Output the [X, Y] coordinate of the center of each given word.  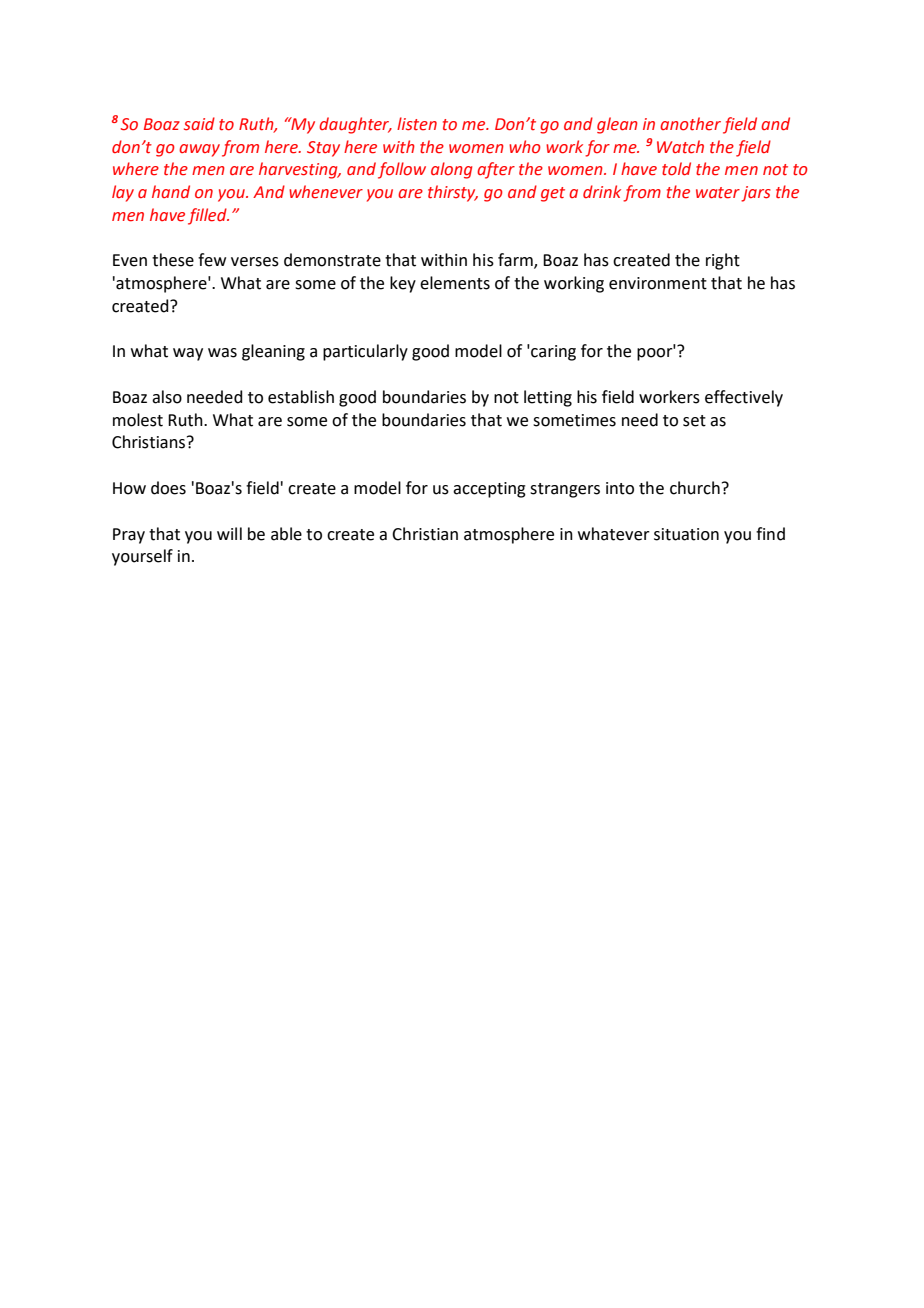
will [229, 533]
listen [417, 124]
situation [686, 534]
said [199, 124]
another [690, 124]
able [286, 534]
